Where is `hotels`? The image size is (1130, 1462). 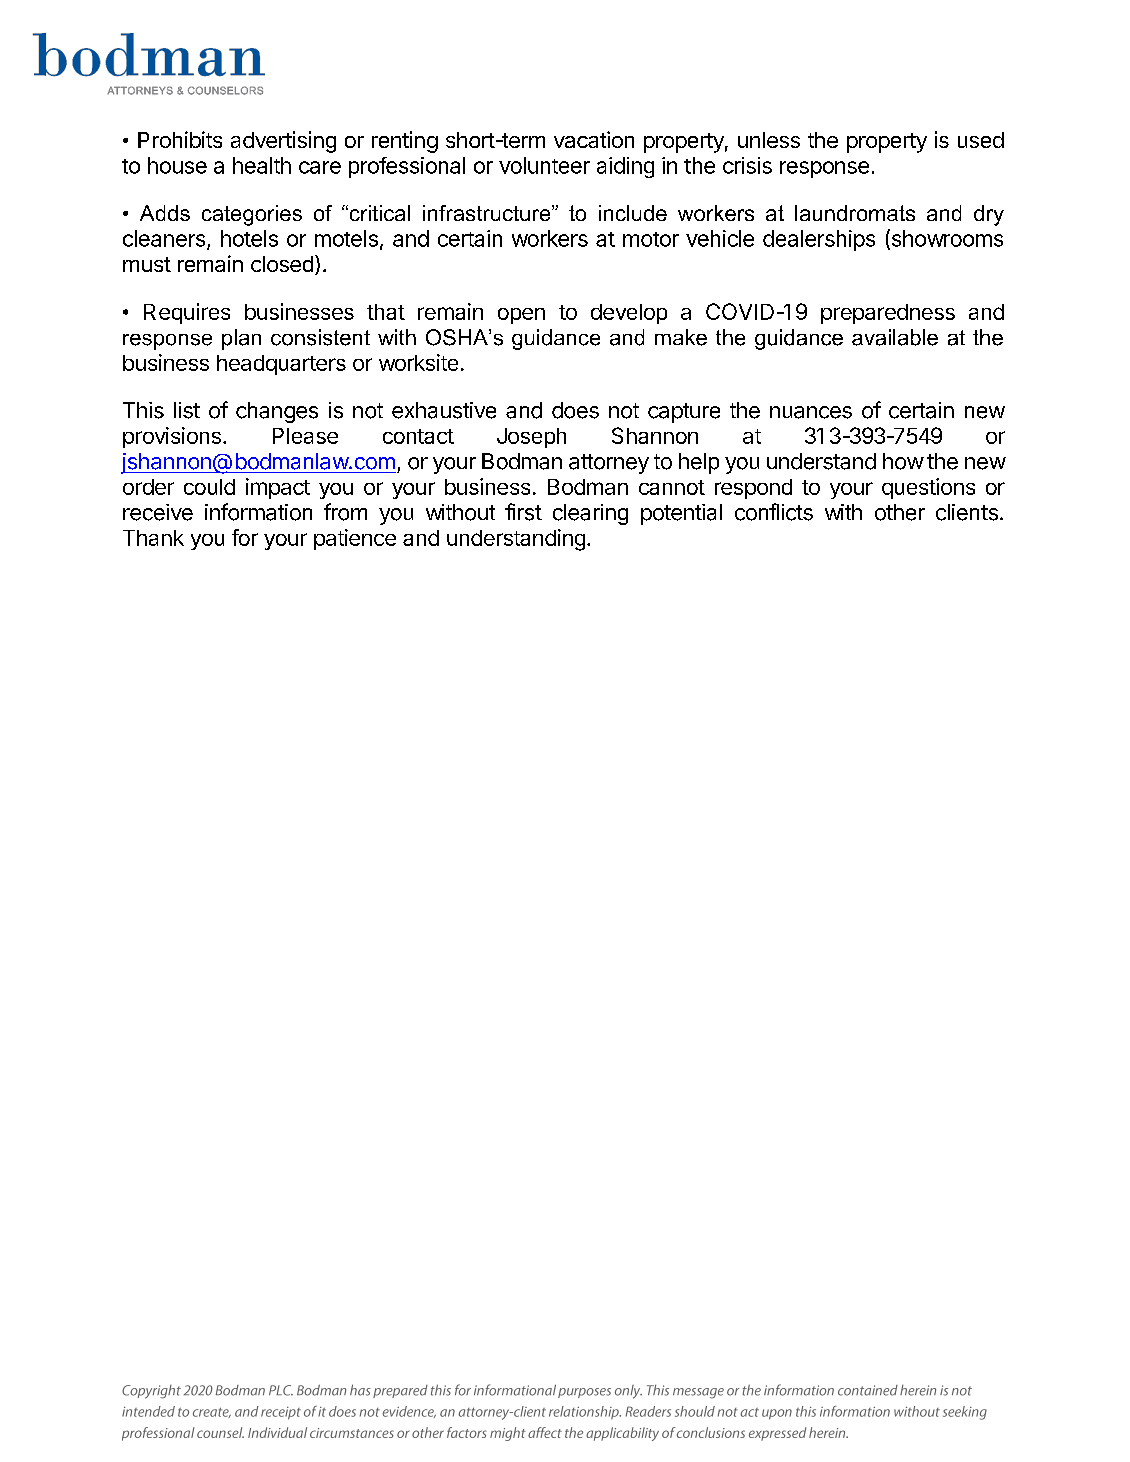 hotels is located at coordinates (249, 238).
